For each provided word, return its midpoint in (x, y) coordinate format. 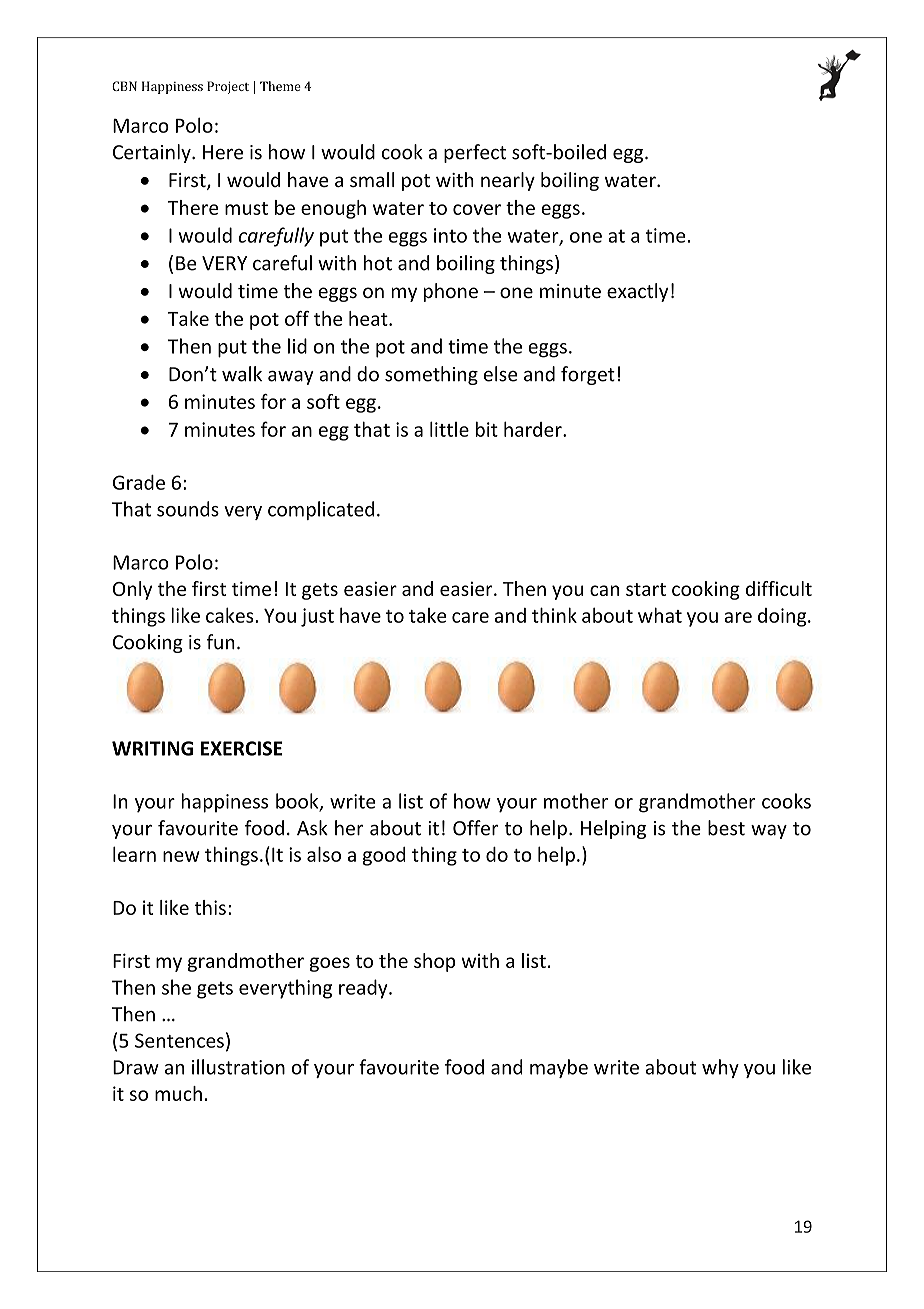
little (449, 429)
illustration (238, 1067)
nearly (508, 181)
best (726, 828)
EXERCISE (241, 748)
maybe (559, 1068)
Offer (476, 828)
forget (588, 375)
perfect (475, 153)
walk (242, 374)
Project (228, 87)
